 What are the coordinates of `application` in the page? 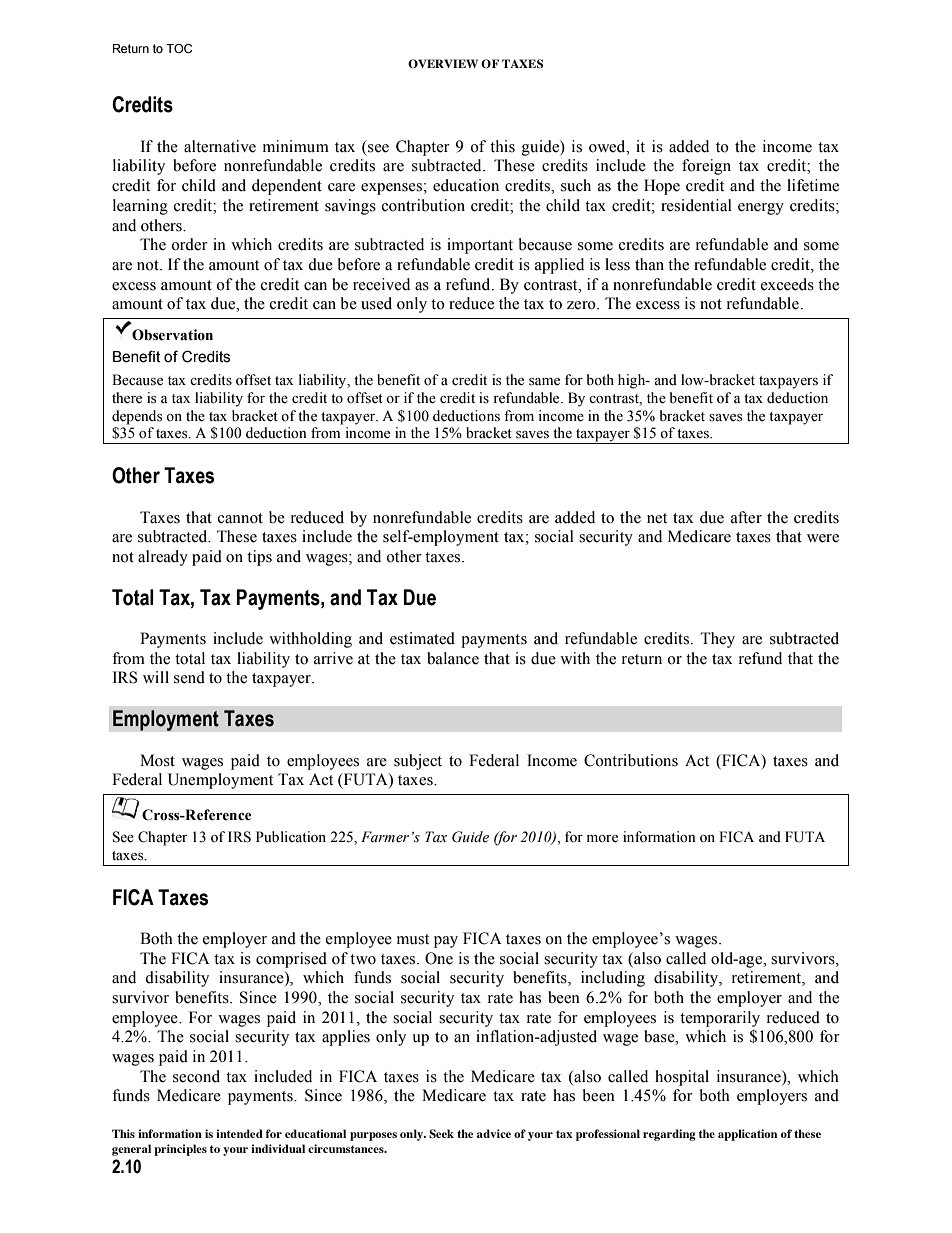 It's located at (747, 1135).
